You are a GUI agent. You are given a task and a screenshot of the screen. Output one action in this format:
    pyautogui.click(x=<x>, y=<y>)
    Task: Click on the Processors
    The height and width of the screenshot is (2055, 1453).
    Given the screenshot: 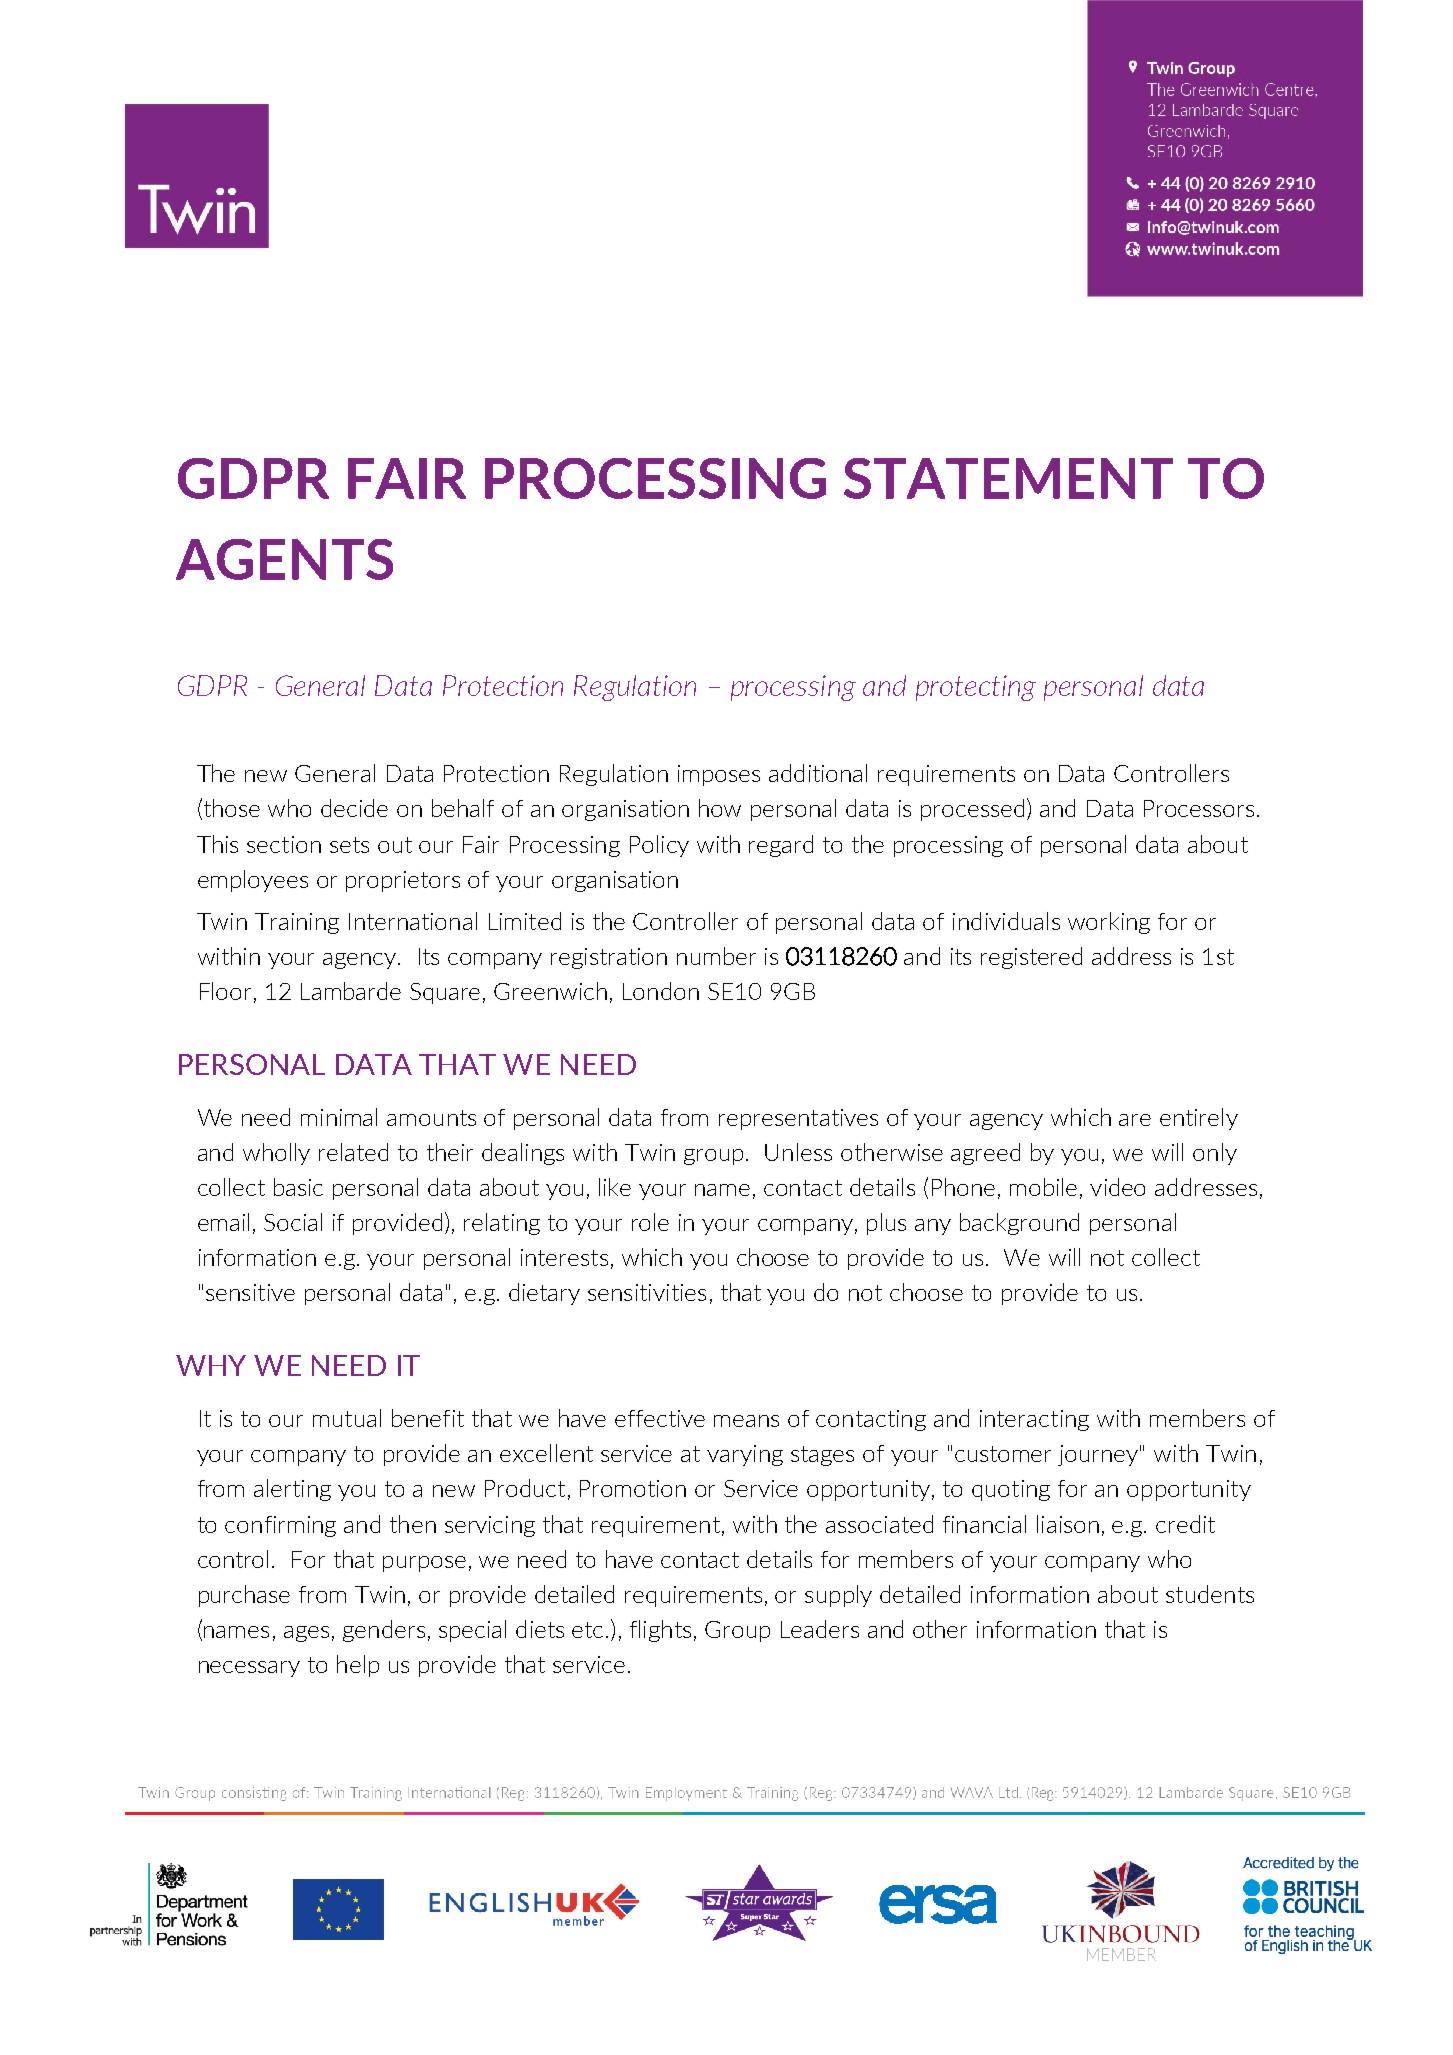 What is the action you would take?
    pyautogui.click(x=1199, y=808)
